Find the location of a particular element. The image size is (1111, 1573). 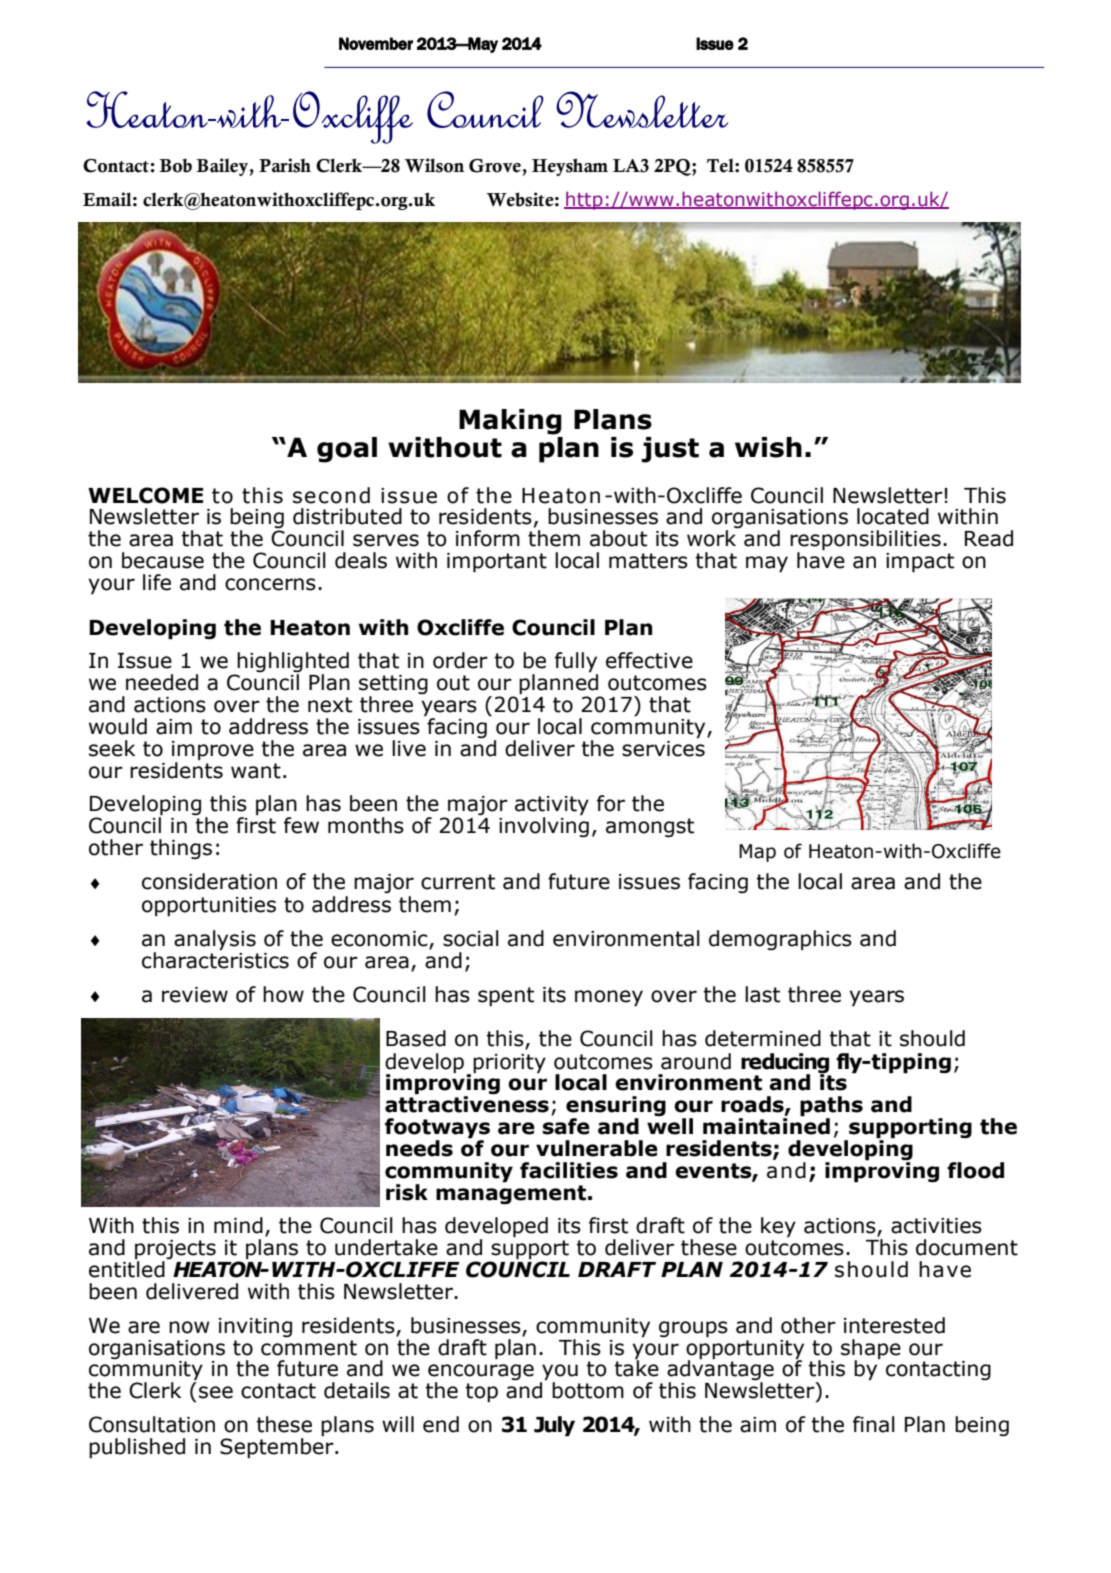

Bob is located at coordinates (175, 165).
